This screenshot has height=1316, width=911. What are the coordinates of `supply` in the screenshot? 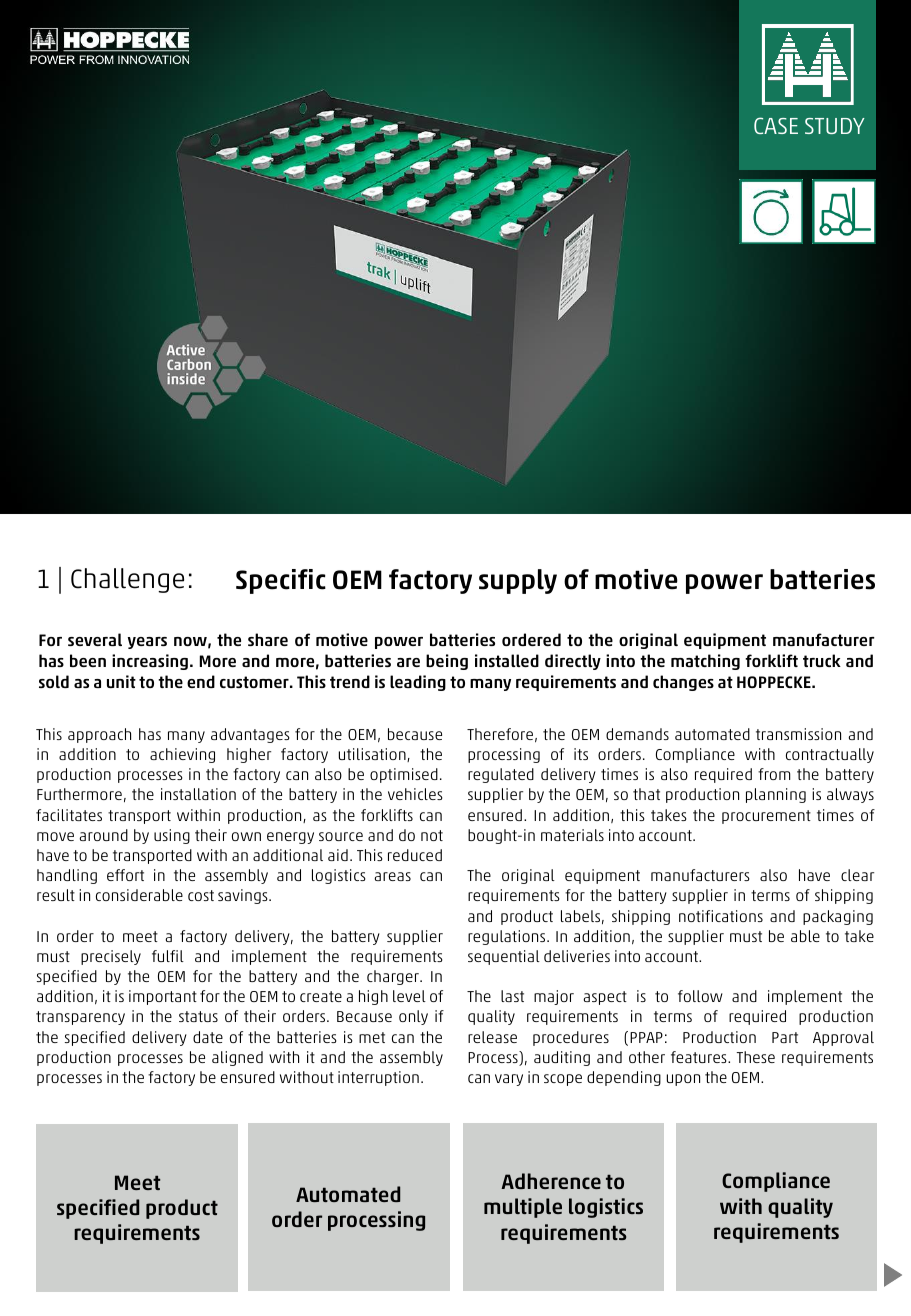 It's located at (518, 581).
